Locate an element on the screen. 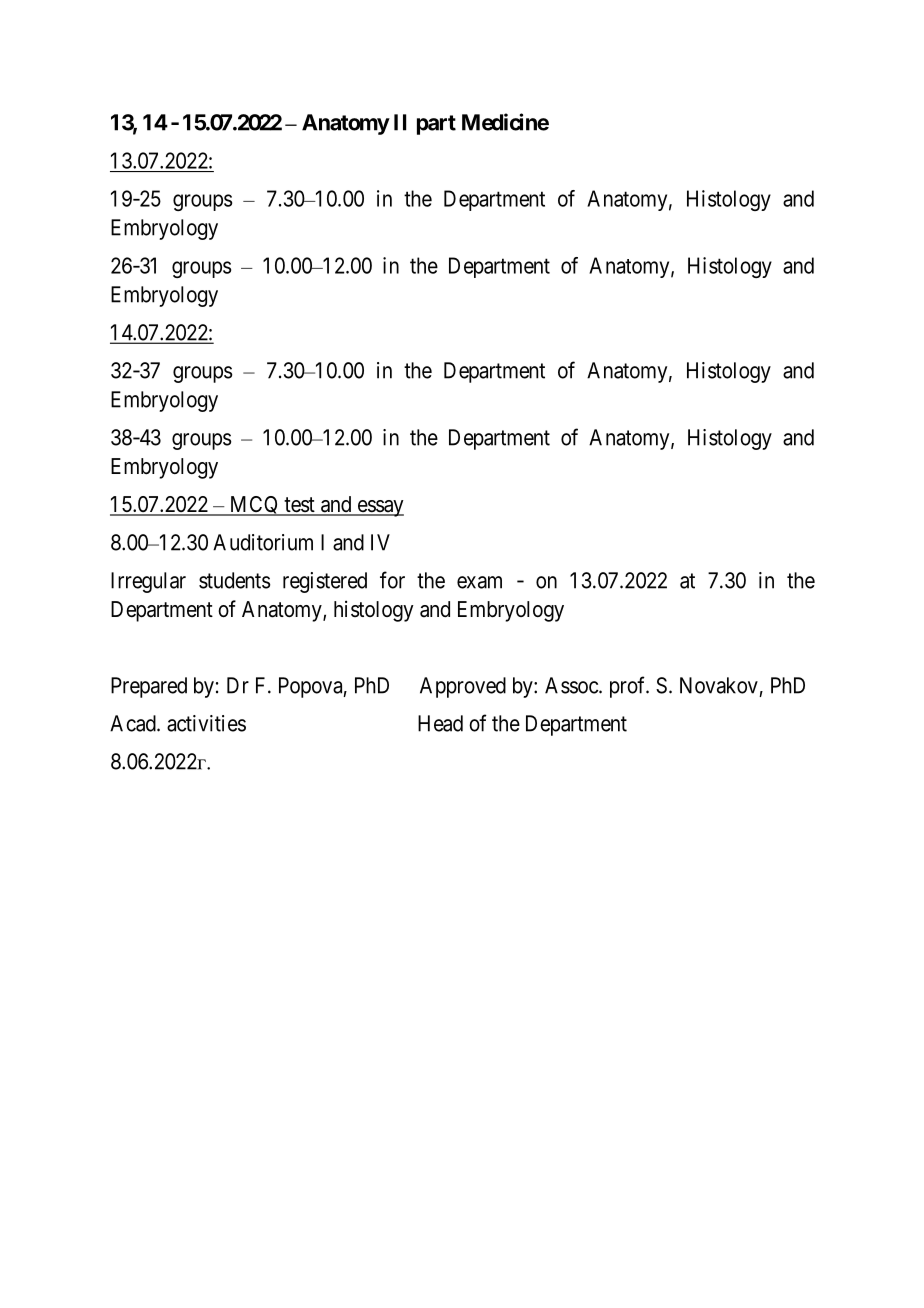  Auditorium is located at coordinates (263, 542).
